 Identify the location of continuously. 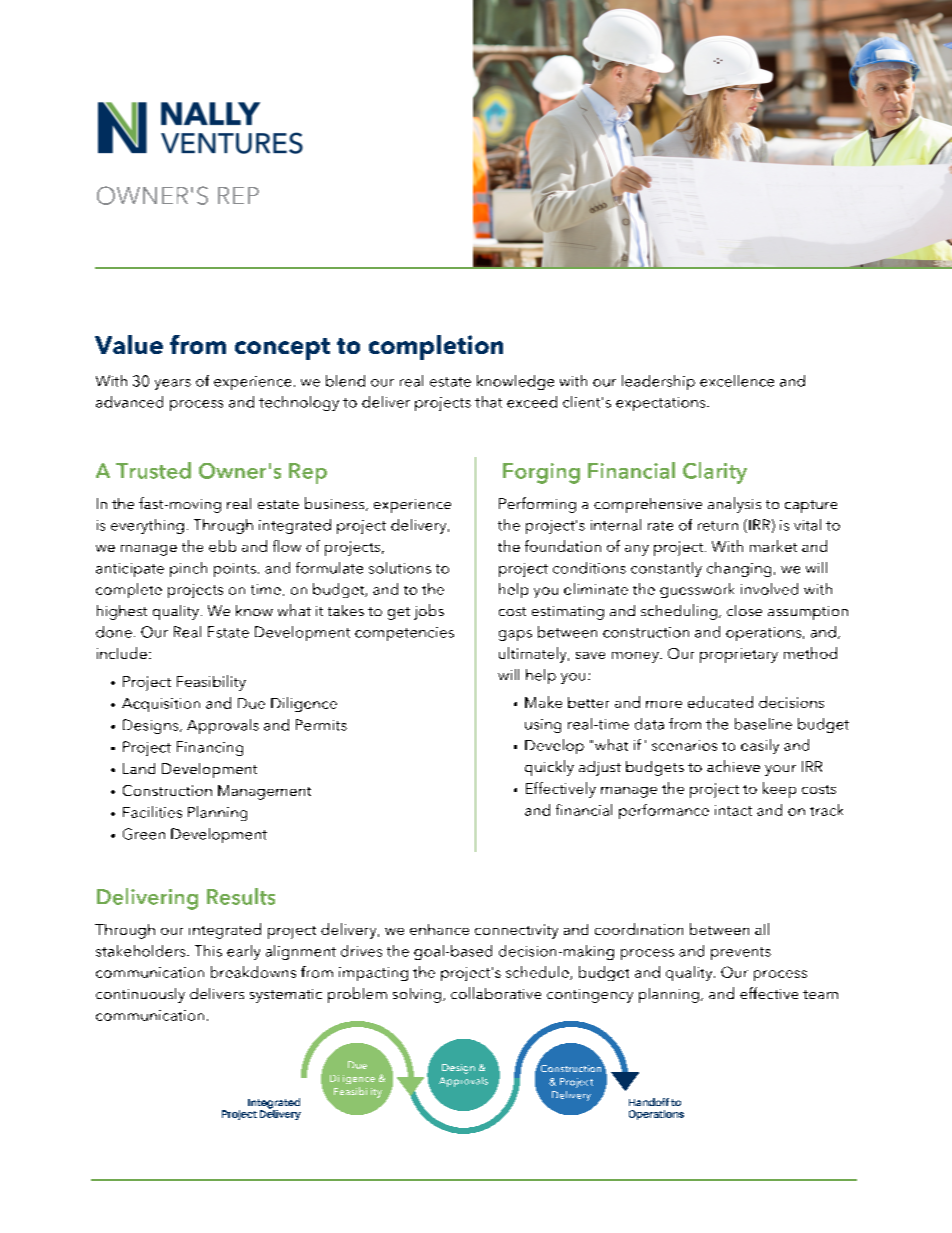
(140, 995).
